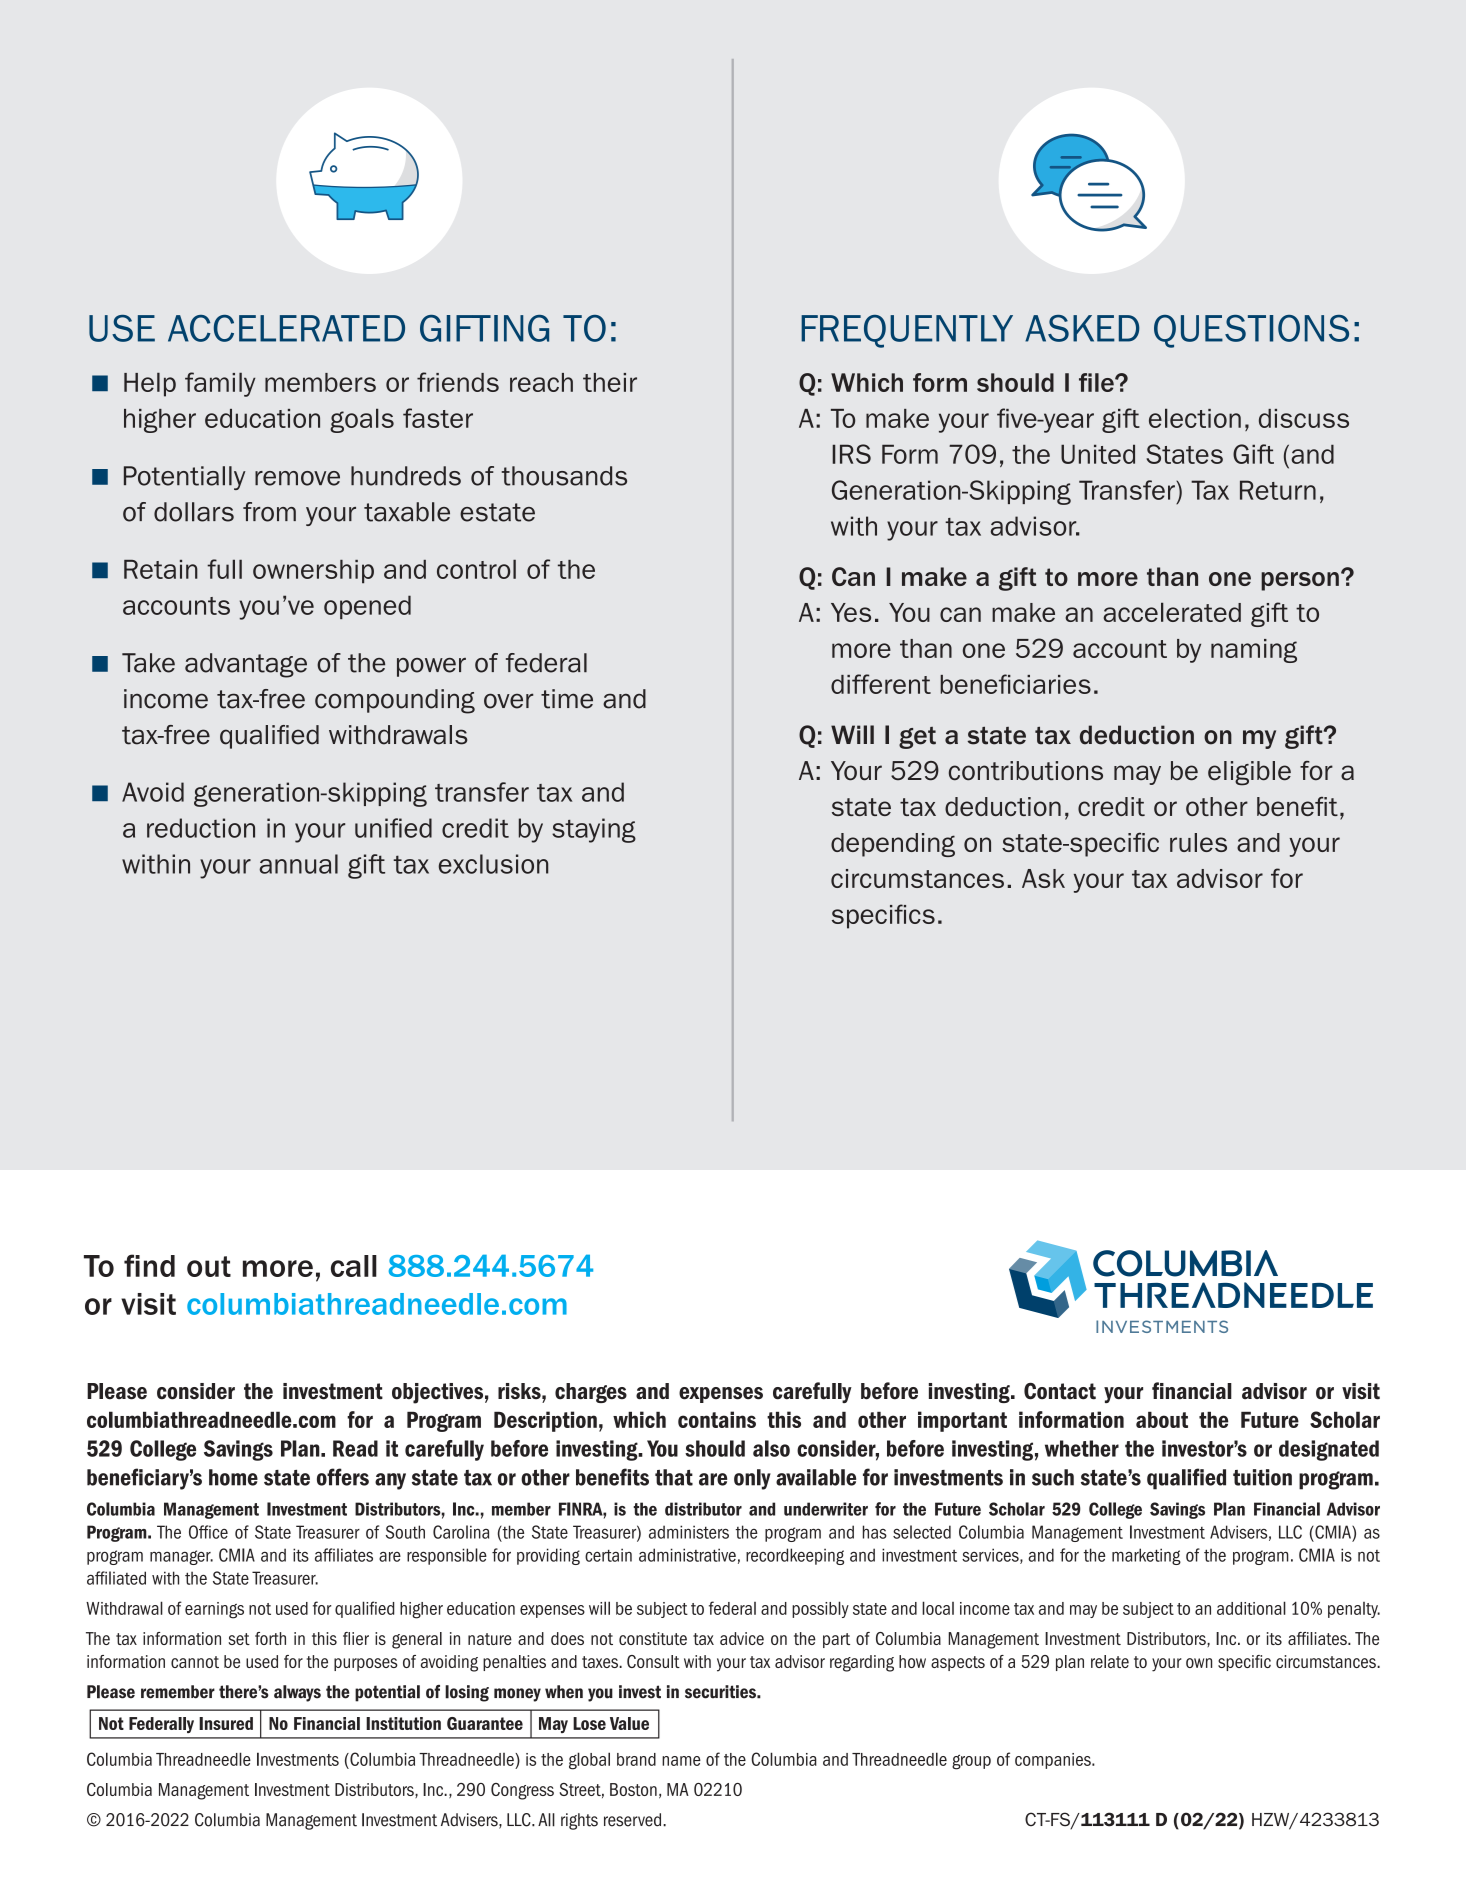 The width and height of the screenshot is (1466, 1898). What do you see at coordinates (297, 1693) in the screenshot?
I see `always` at bounding box center [297, 1693].
